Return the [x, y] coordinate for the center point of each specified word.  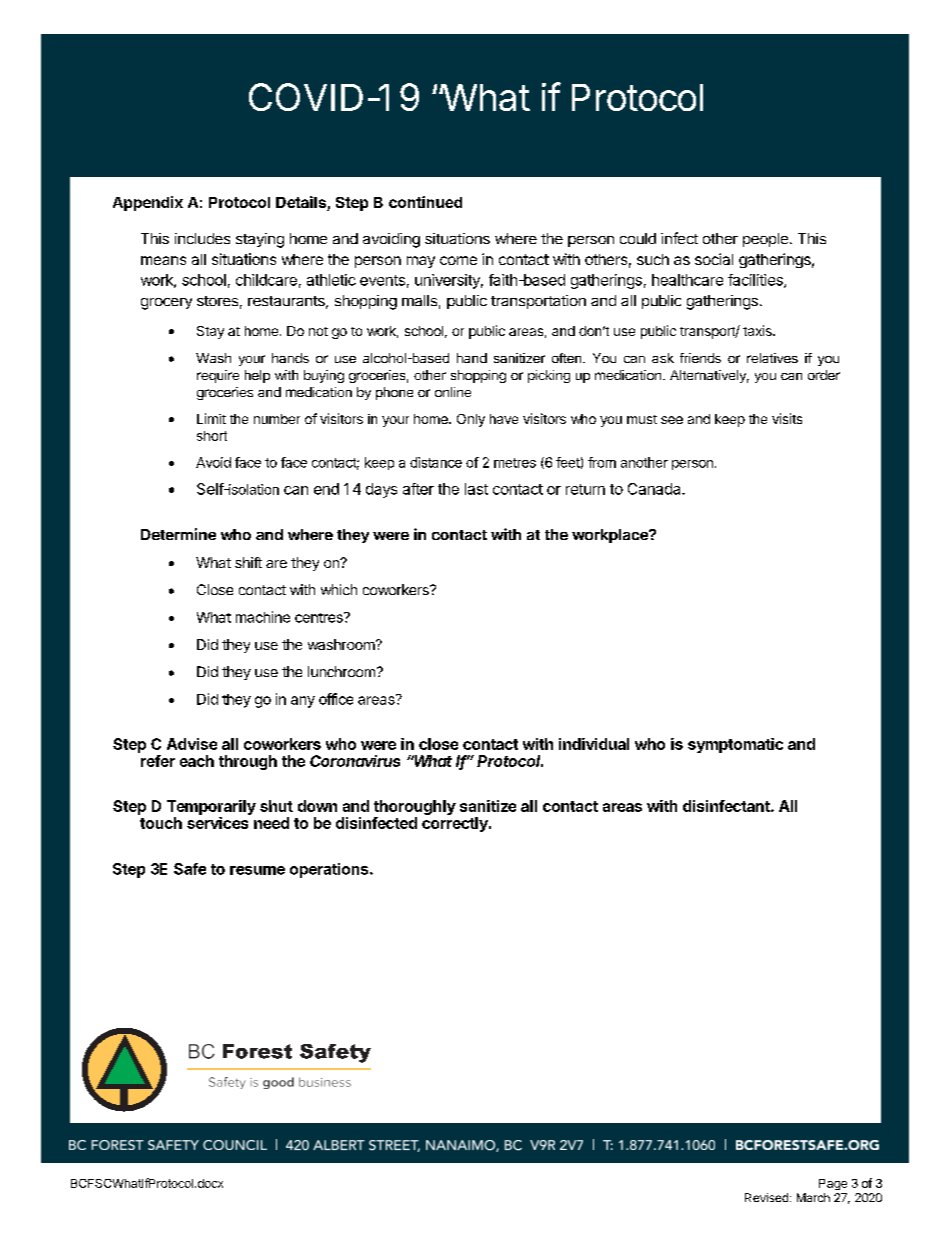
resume [257, 870]
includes [202, 238]
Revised [766, 1197]
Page [833, 1184]
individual [594, 744]
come [458, 260]
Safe [190, 869]
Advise [192, 744]
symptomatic [735, 745]
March [813, 1197]
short [212, 436]
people [765, 240]
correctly [456, 824]
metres [515, 463]
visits [787, 418]
